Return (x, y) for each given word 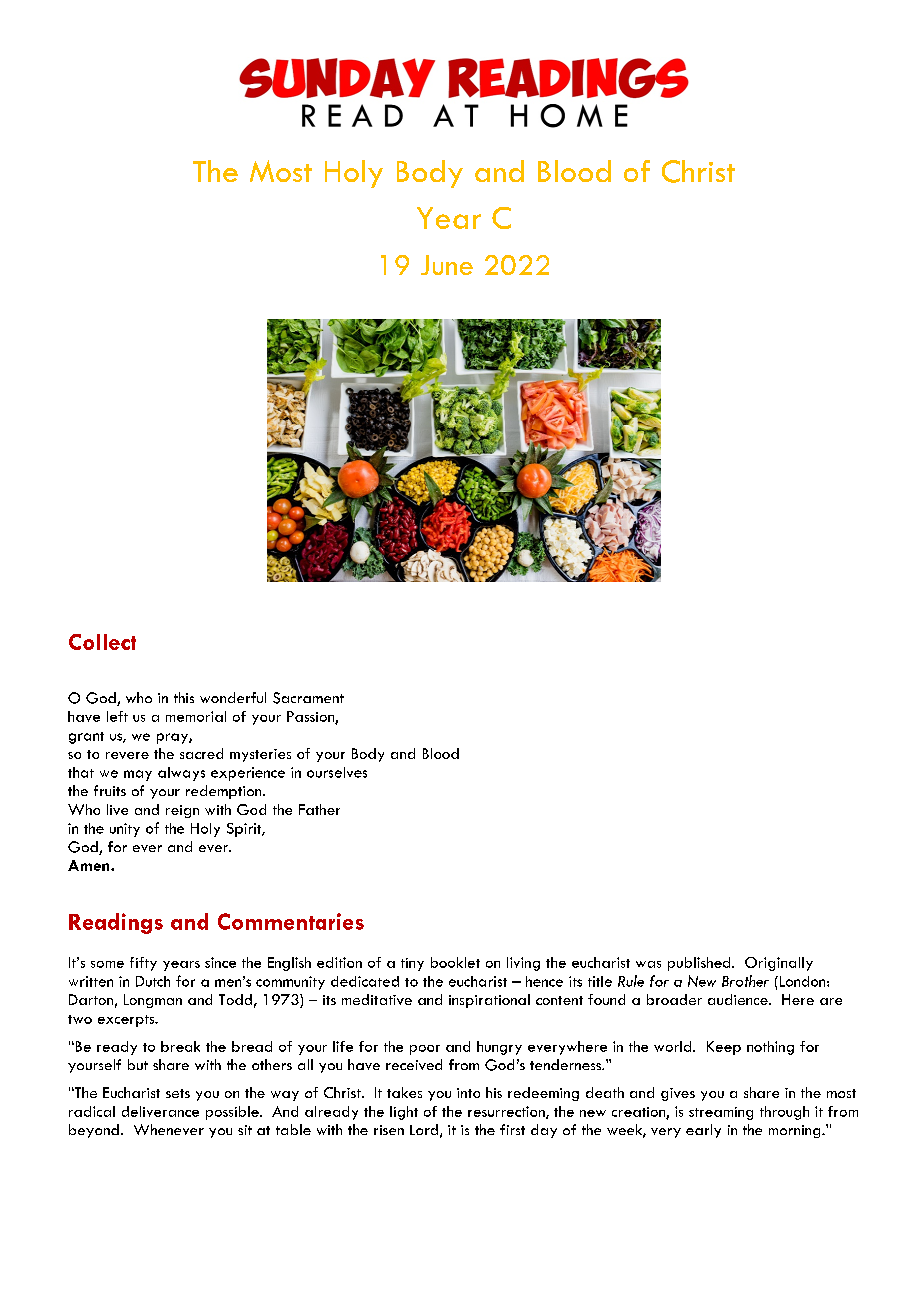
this (184, 697)
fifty (143, 964)
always (181, 774)
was (648, 964)
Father (319, 809)
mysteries (260, 755)
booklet (455, 962)
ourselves (337, 772)
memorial (196, 716)
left (117, 716)
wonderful (233, 697)
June (447, 265)
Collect (102, 642)
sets (178, 1093)
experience (248, 774)
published (700, 964)
